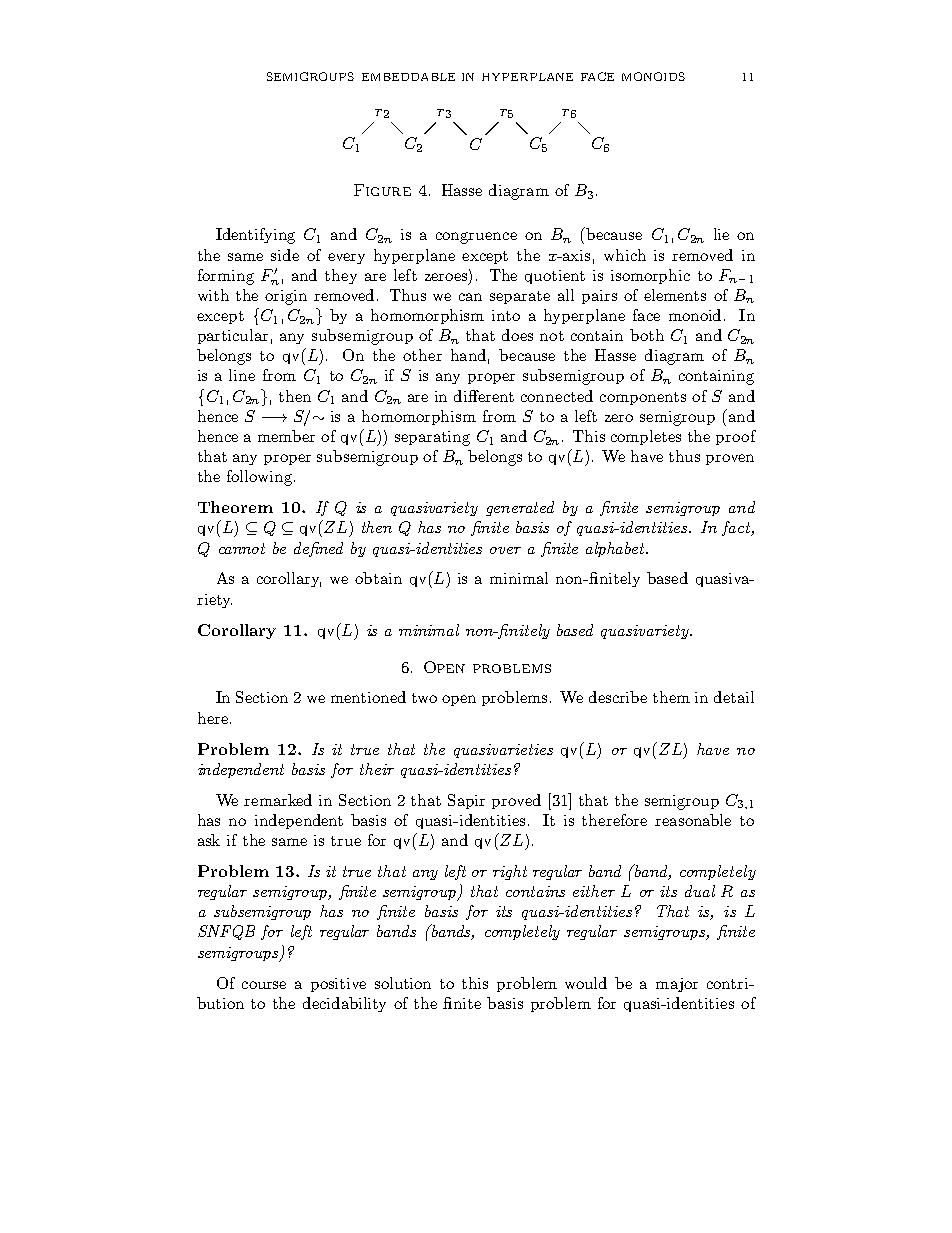 The width and height of the screenshot is (952, 1233). What do you see at coordinates (424, 698) in the screenshot?
I see `two` at bounding box center [424, 698].
